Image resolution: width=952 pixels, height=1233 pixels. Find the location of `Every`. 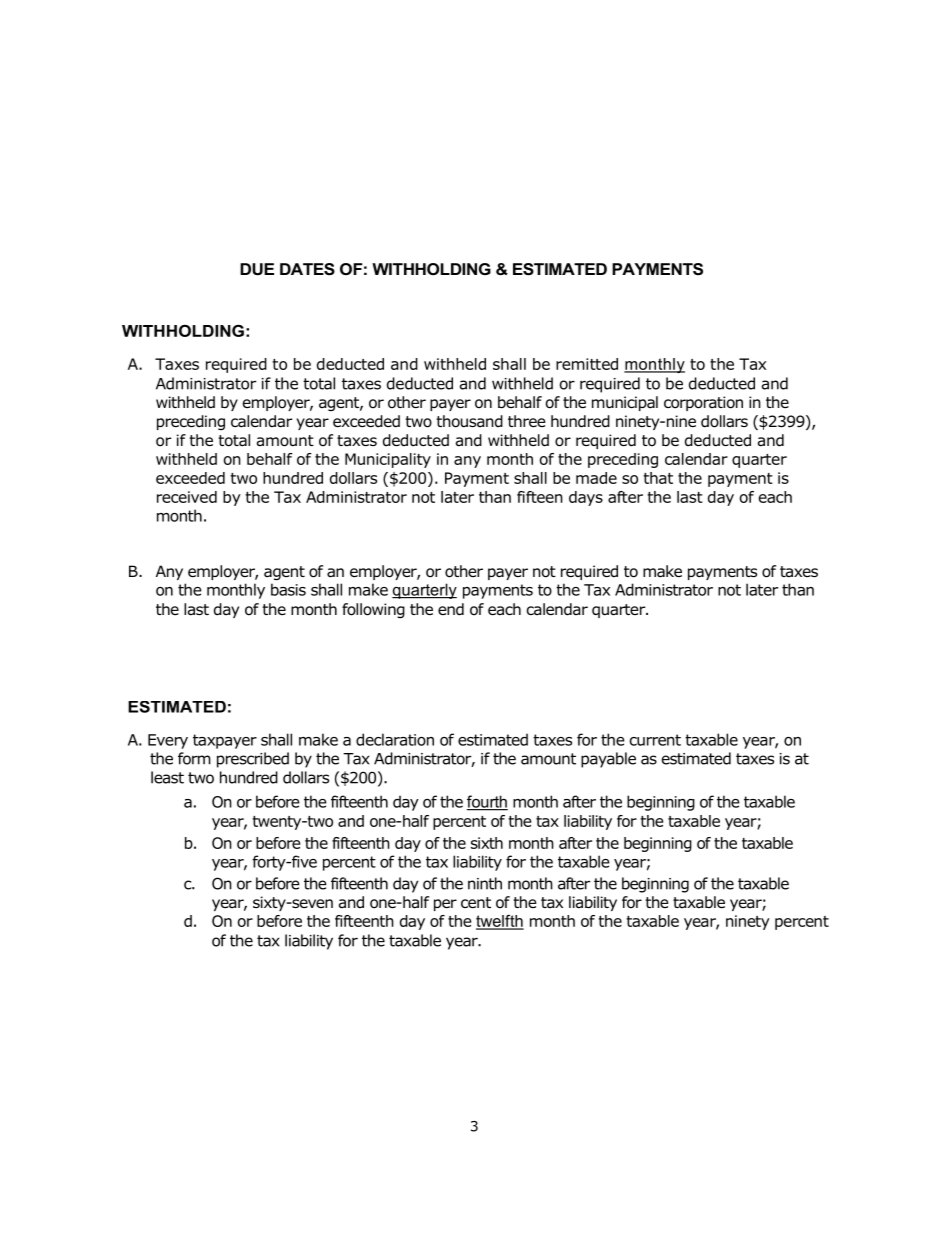

Every is located at coordinates (168, 741).
